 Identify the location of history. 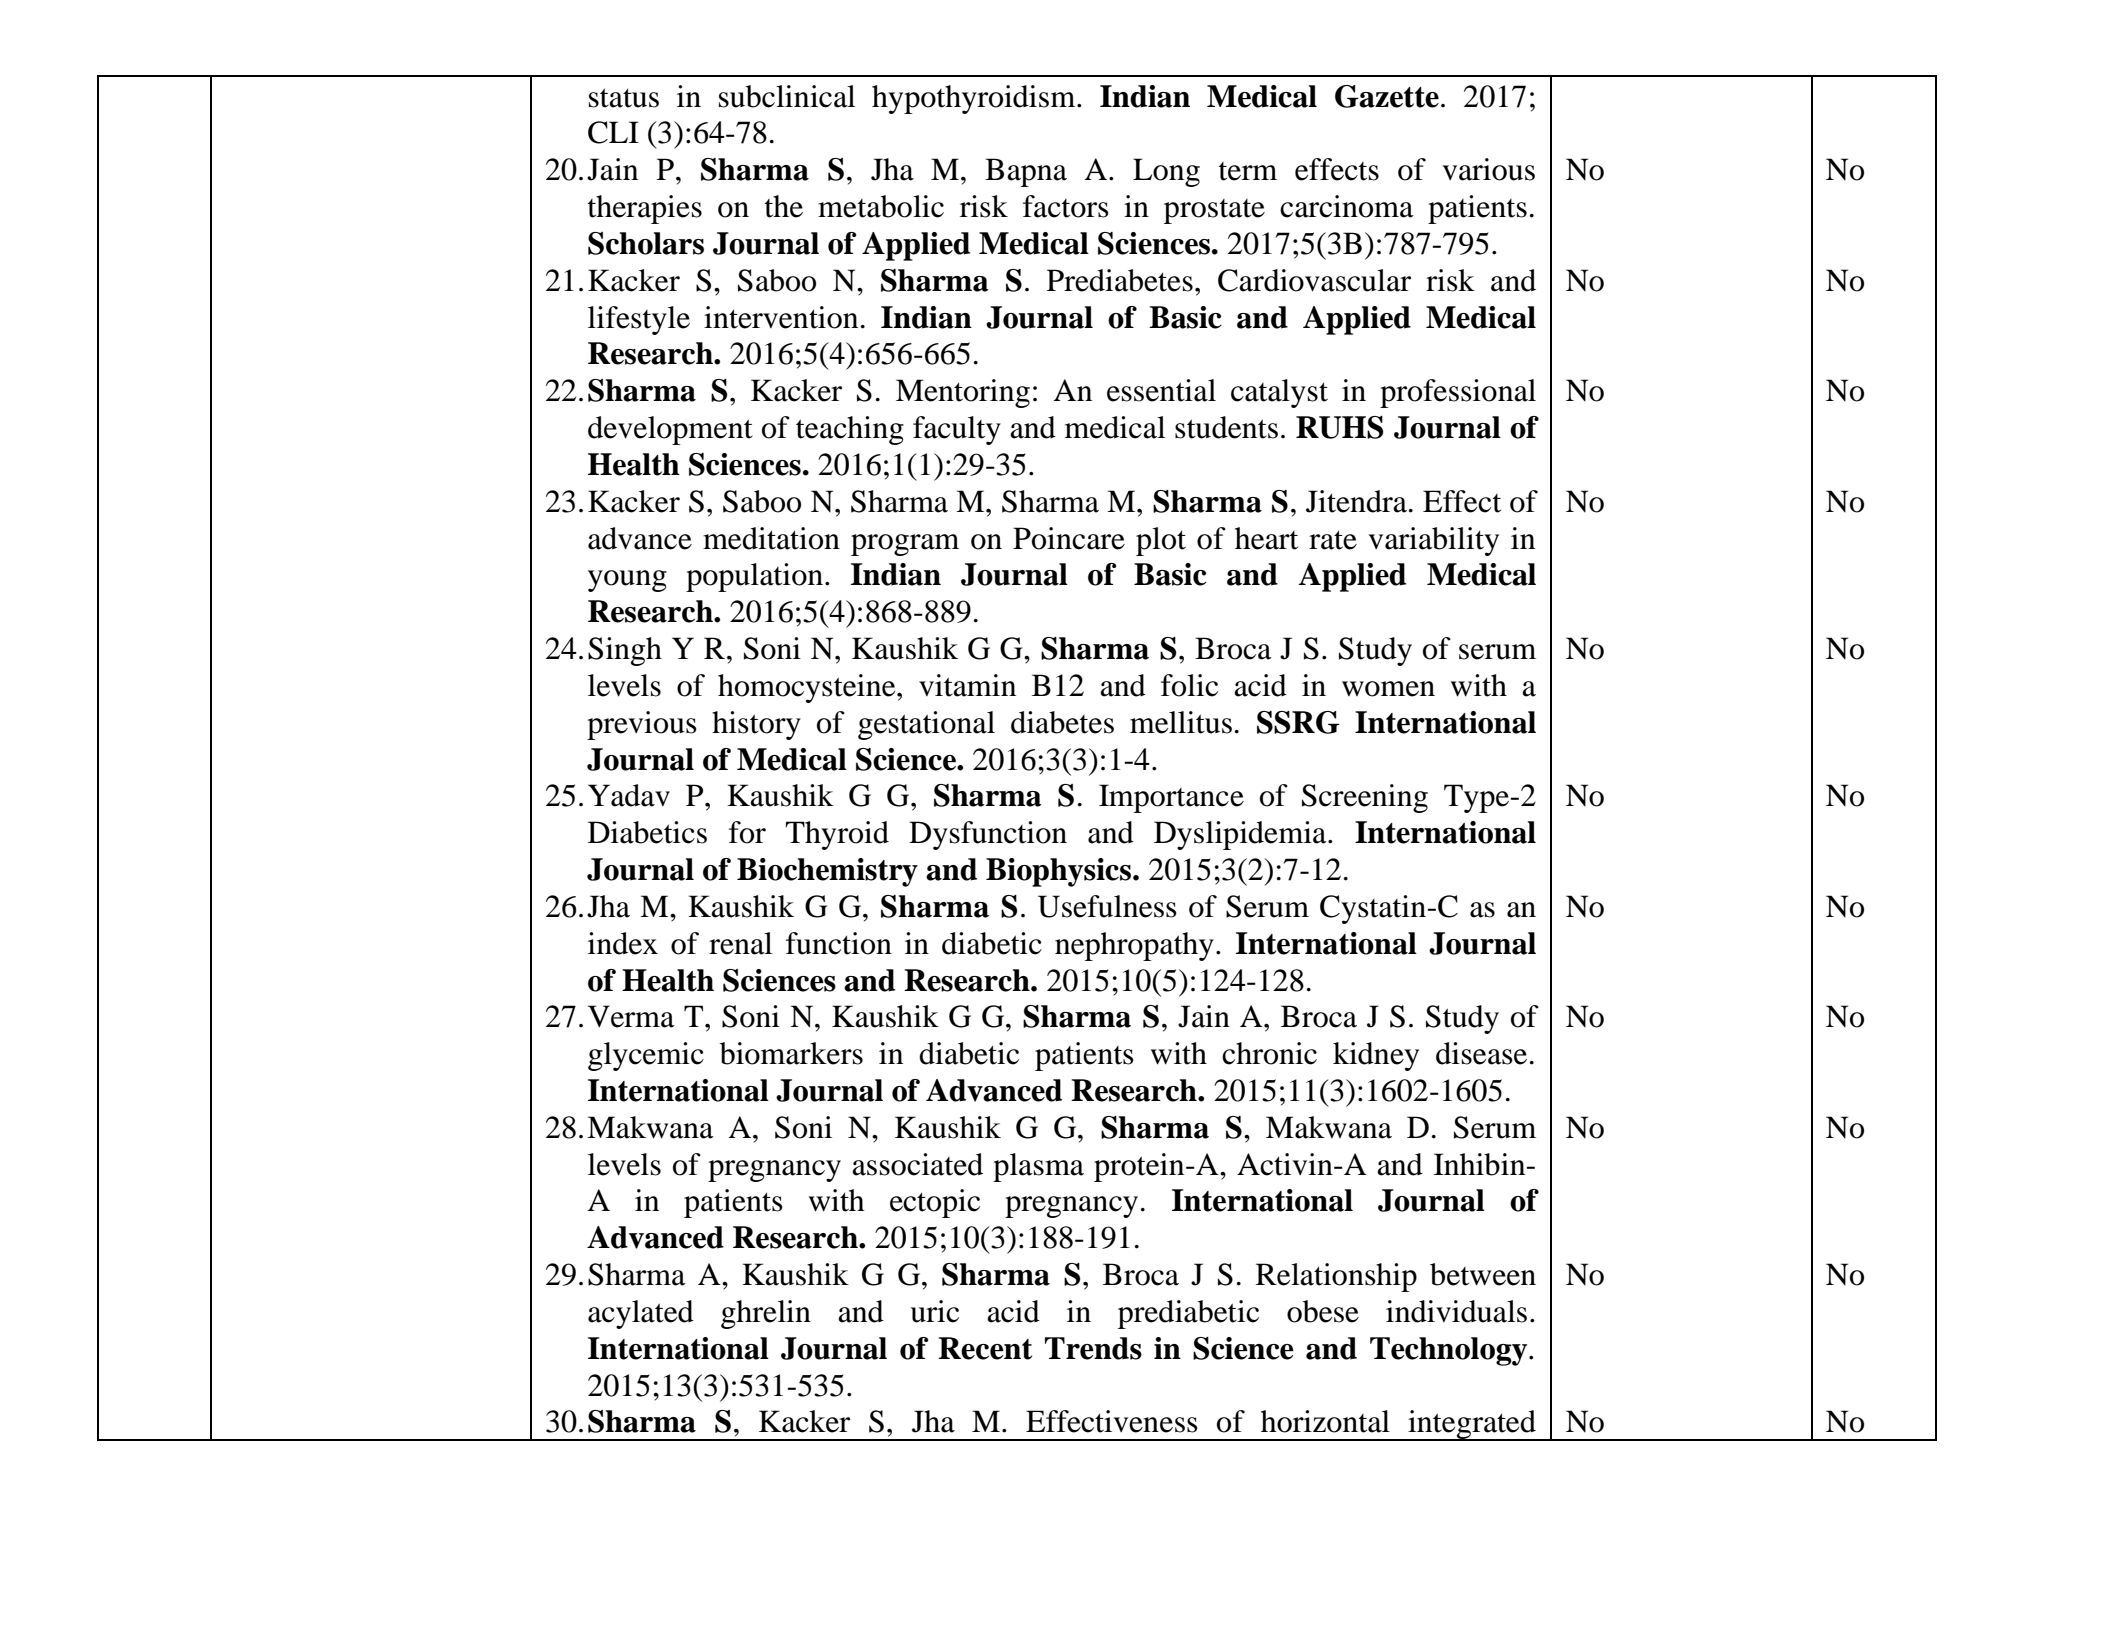
(756, 725).
